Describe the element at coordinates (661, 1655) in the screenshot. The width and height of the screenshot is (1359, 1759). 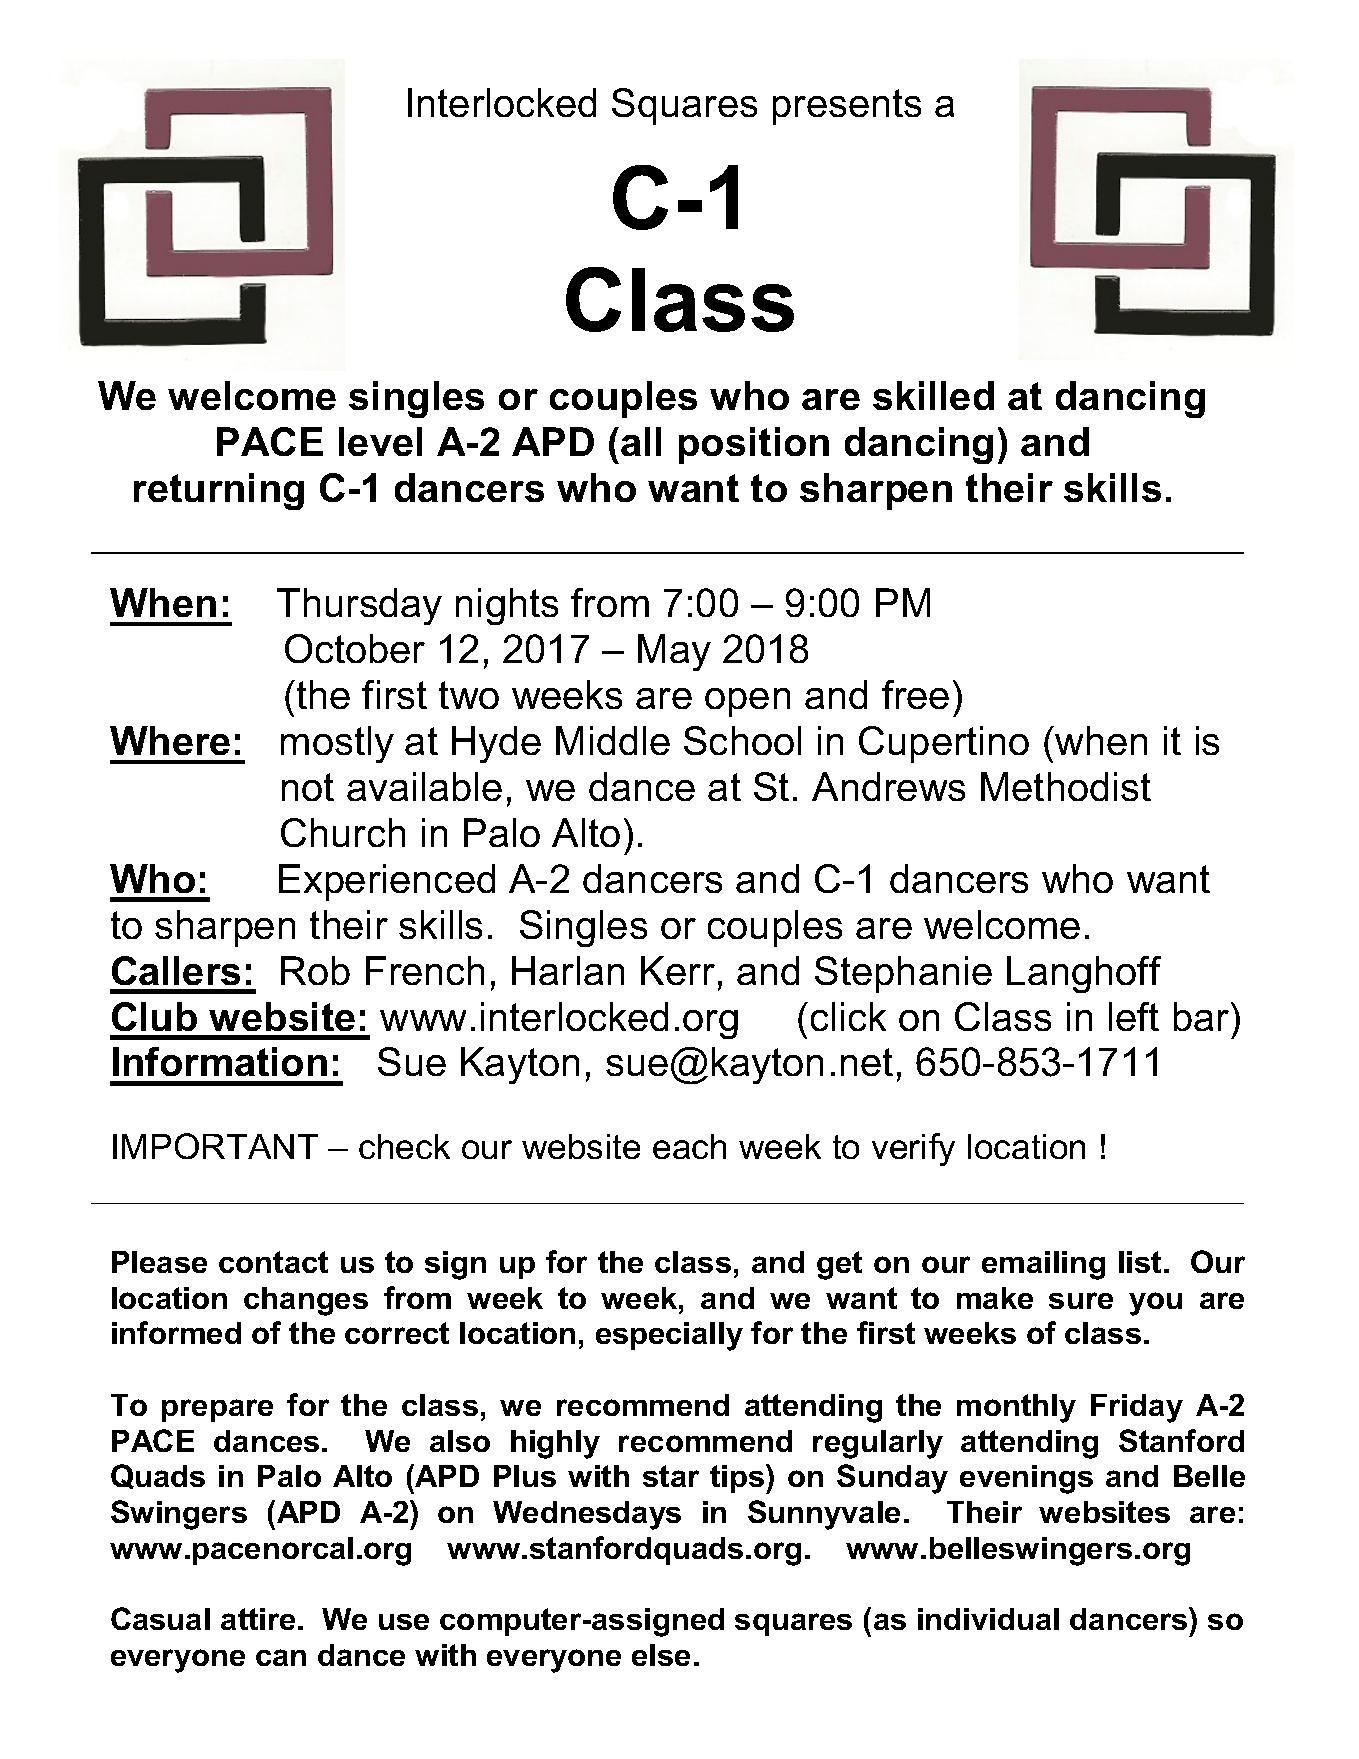
I see `else` at that location.
